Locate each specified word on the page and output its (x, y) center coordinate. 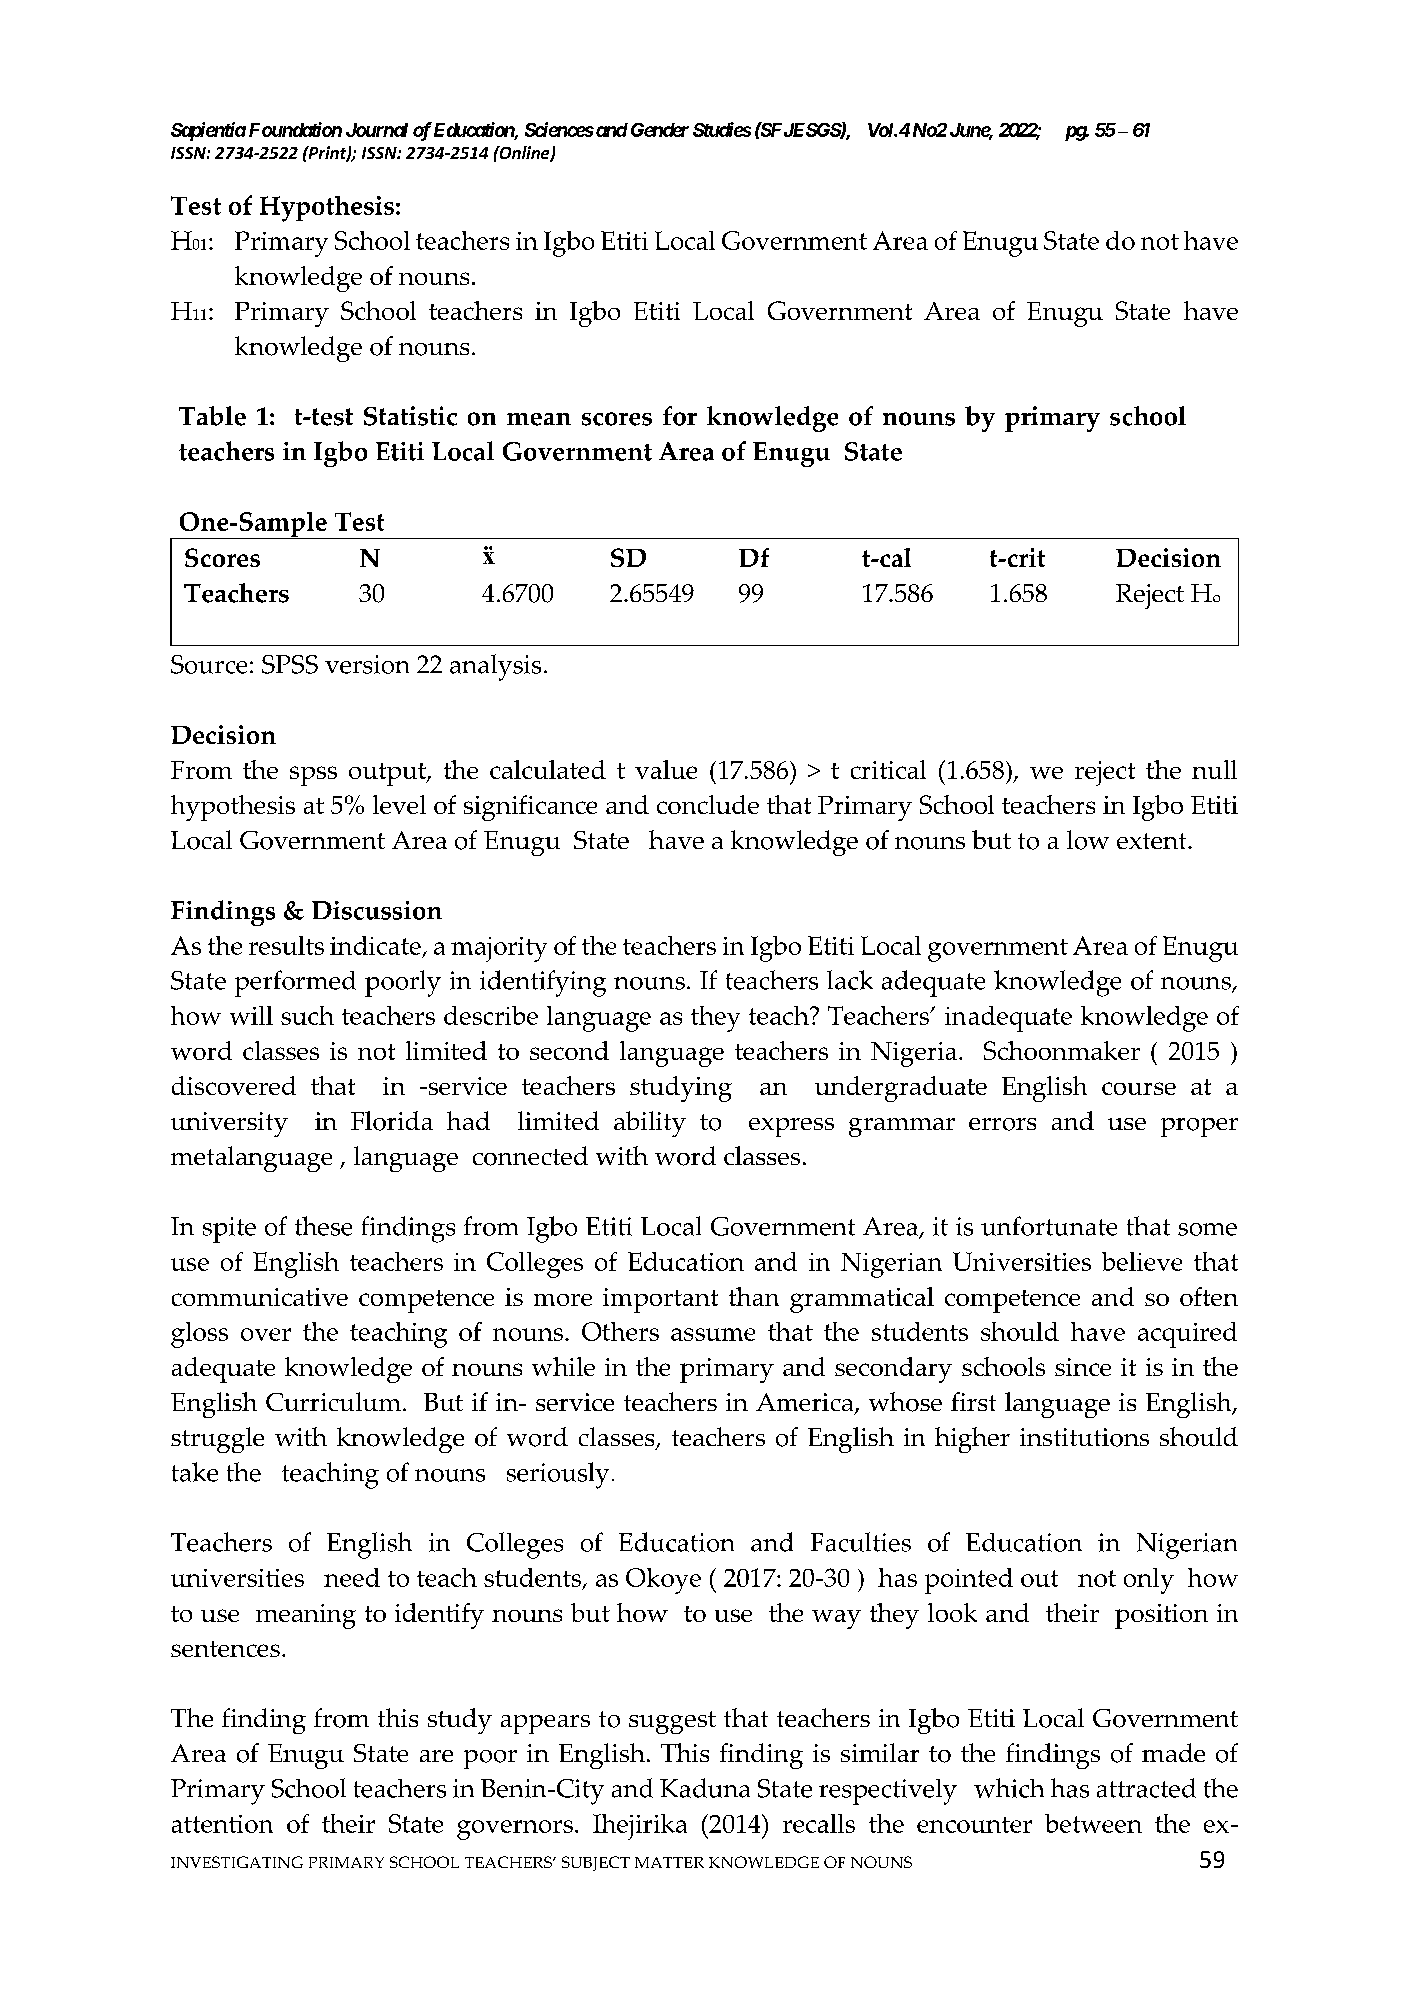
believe (1142, 1261)
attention (222, 1824)
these (323, 1226)
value (666, 769)
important (660, 1300)
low (1088, 840)
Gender (660, 130)
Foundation (295, 129)
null (1214, 769)
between (1093, 1823)
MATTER (669, 1862)
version (367, 664)
